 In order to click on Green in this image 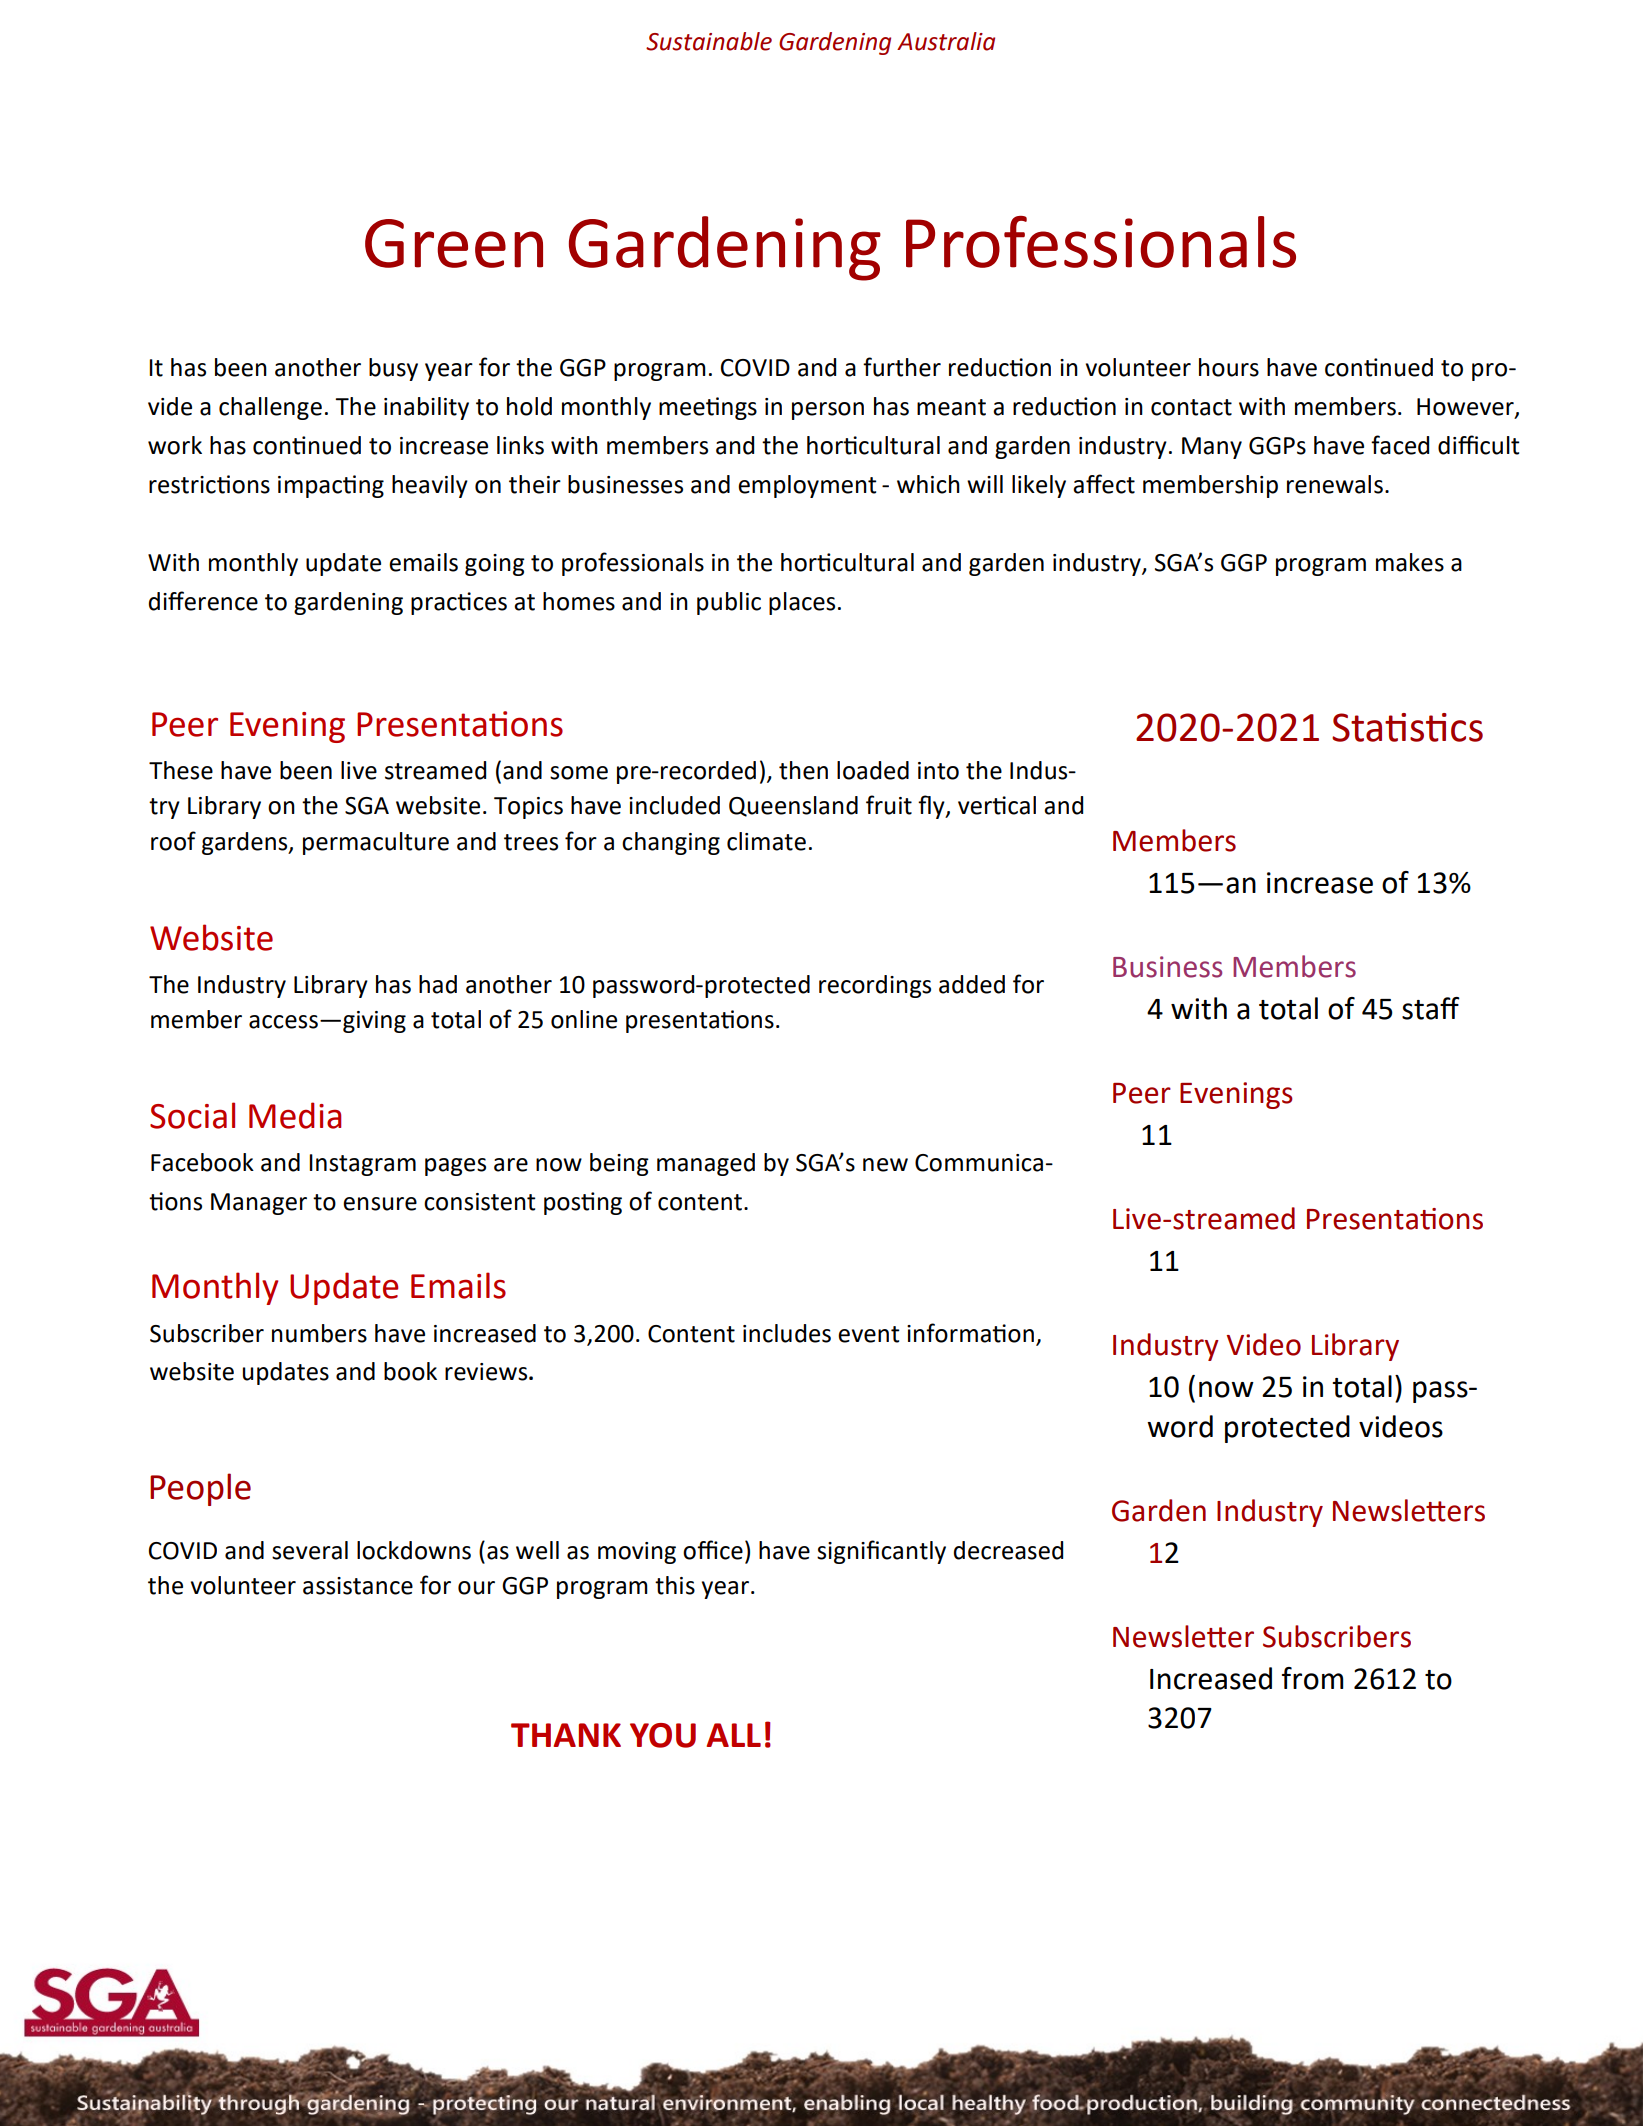, I will do `click(454, 243)`.
